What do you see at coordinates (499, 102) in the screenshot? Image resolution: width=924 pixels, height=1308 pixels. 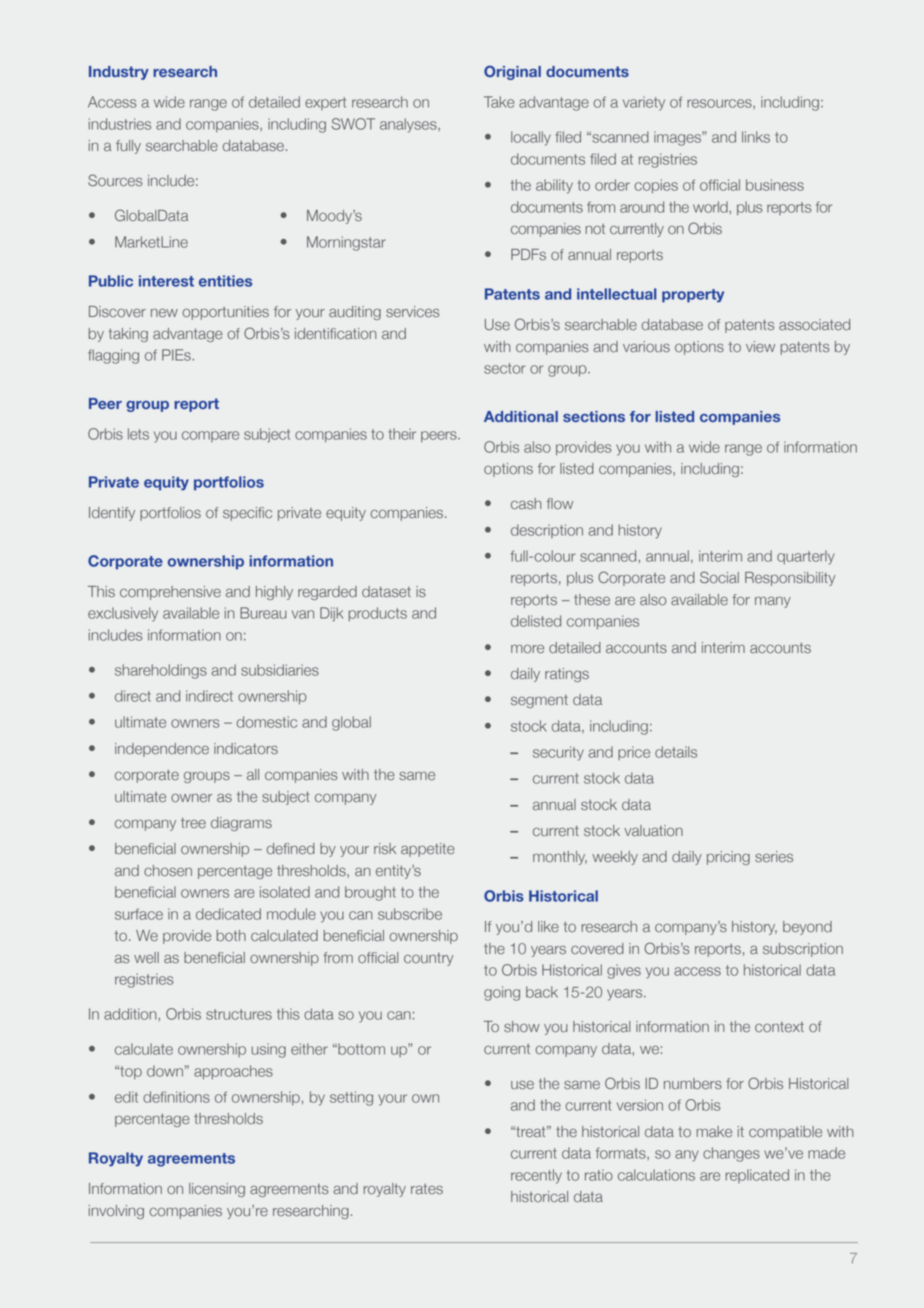 I see `Take` at bounding box center [499, 102].
